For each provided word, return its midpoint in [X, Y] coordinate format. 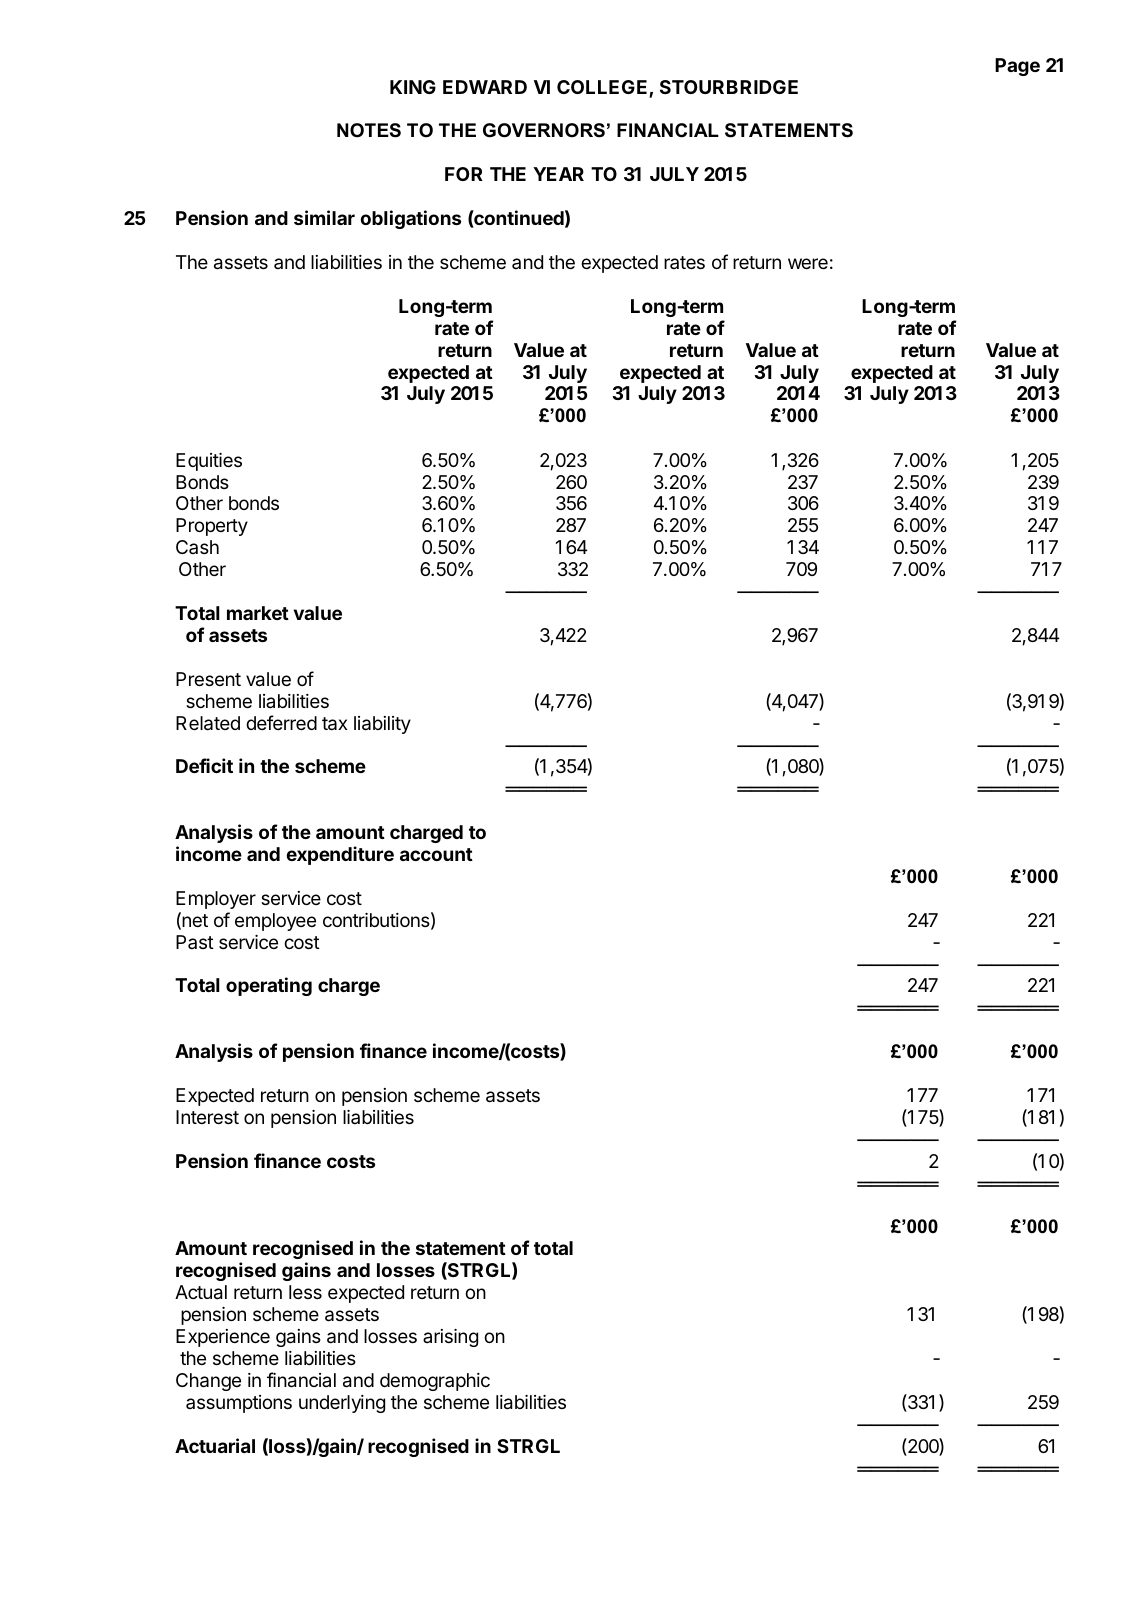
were [808, 263]
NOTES [369, 130]
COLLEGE [603, 88]
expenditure [340, 855]
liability [382, 725]
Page [1017, 67]
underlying [342, 1404]
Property [212, 527]
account [436, 854]
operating [269, 986]
